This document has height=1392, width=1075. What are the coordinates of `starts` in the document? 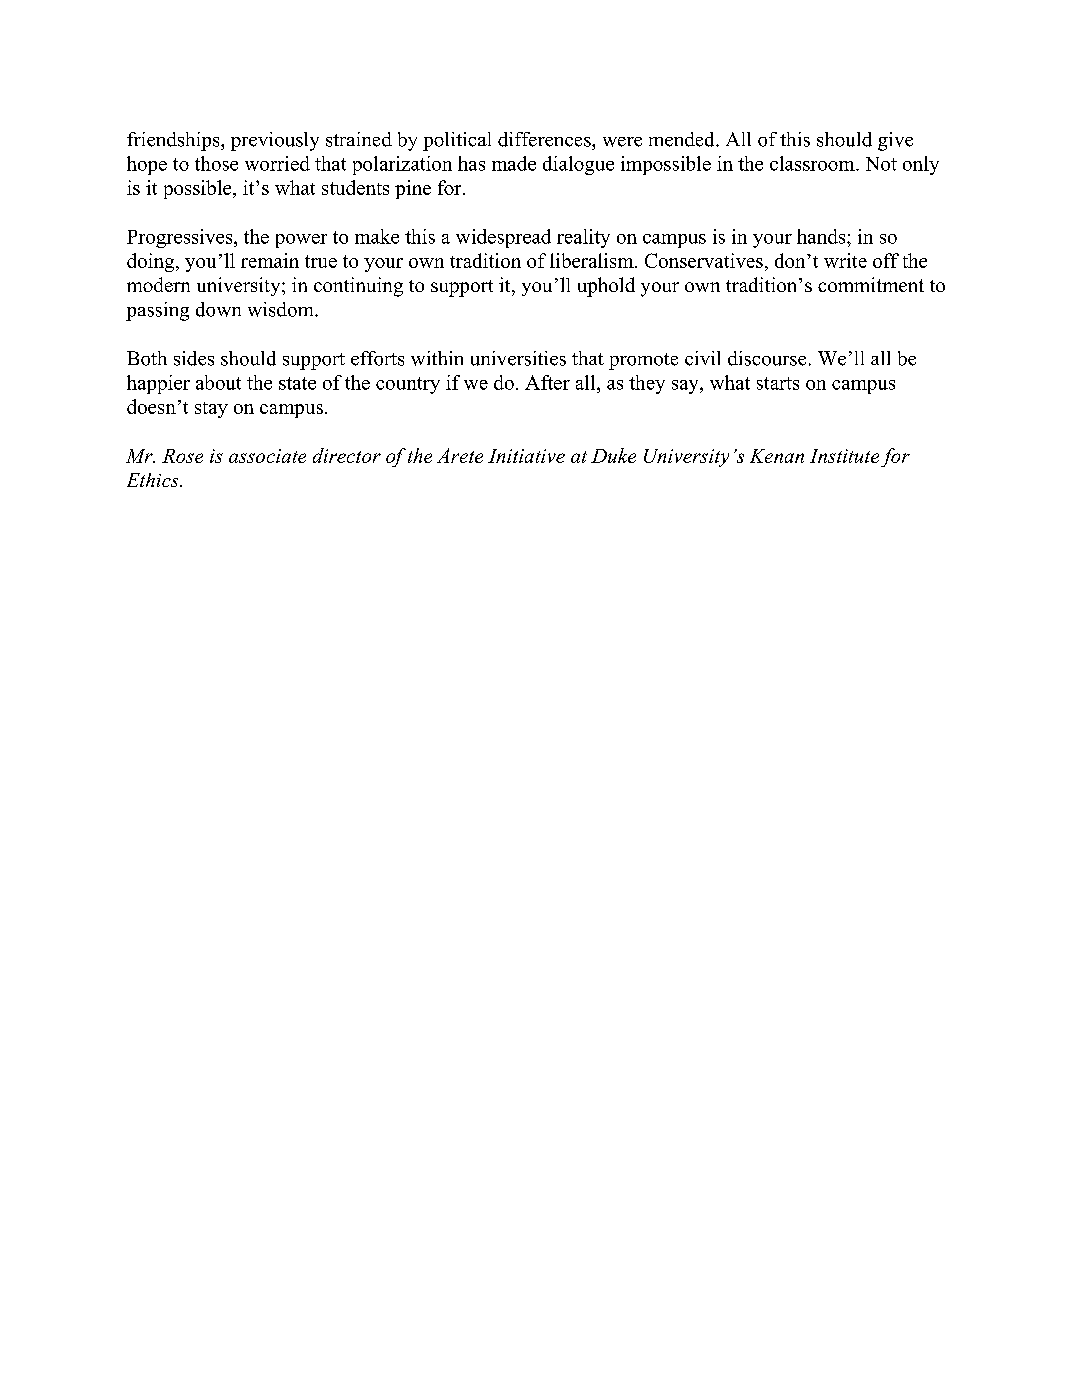 It's located at (778, 383).
